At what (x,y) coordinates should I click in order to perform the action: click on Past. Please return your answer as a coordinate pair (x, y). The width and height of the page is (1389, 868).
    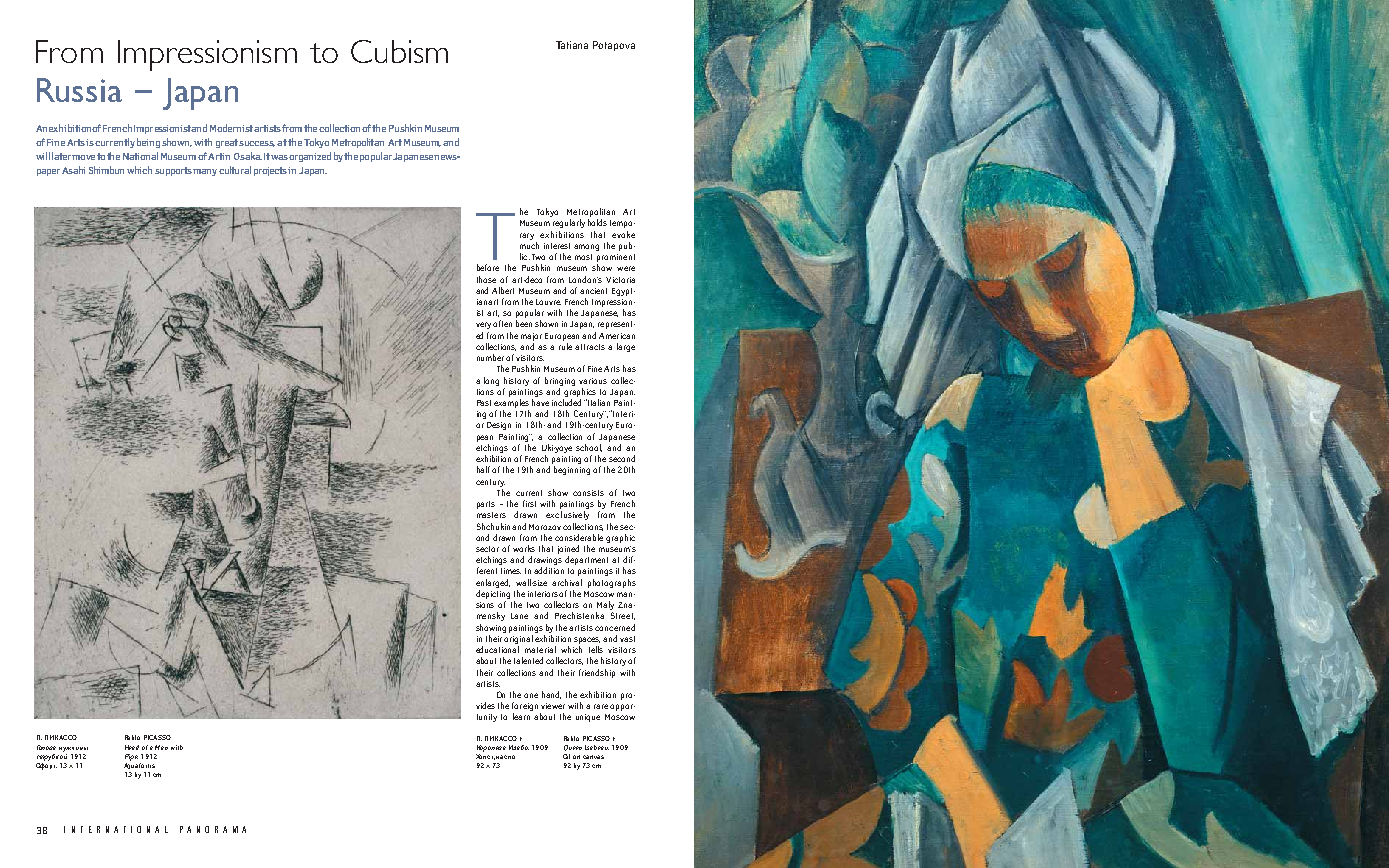
    Looking at the image, I should click on (484, 403).
